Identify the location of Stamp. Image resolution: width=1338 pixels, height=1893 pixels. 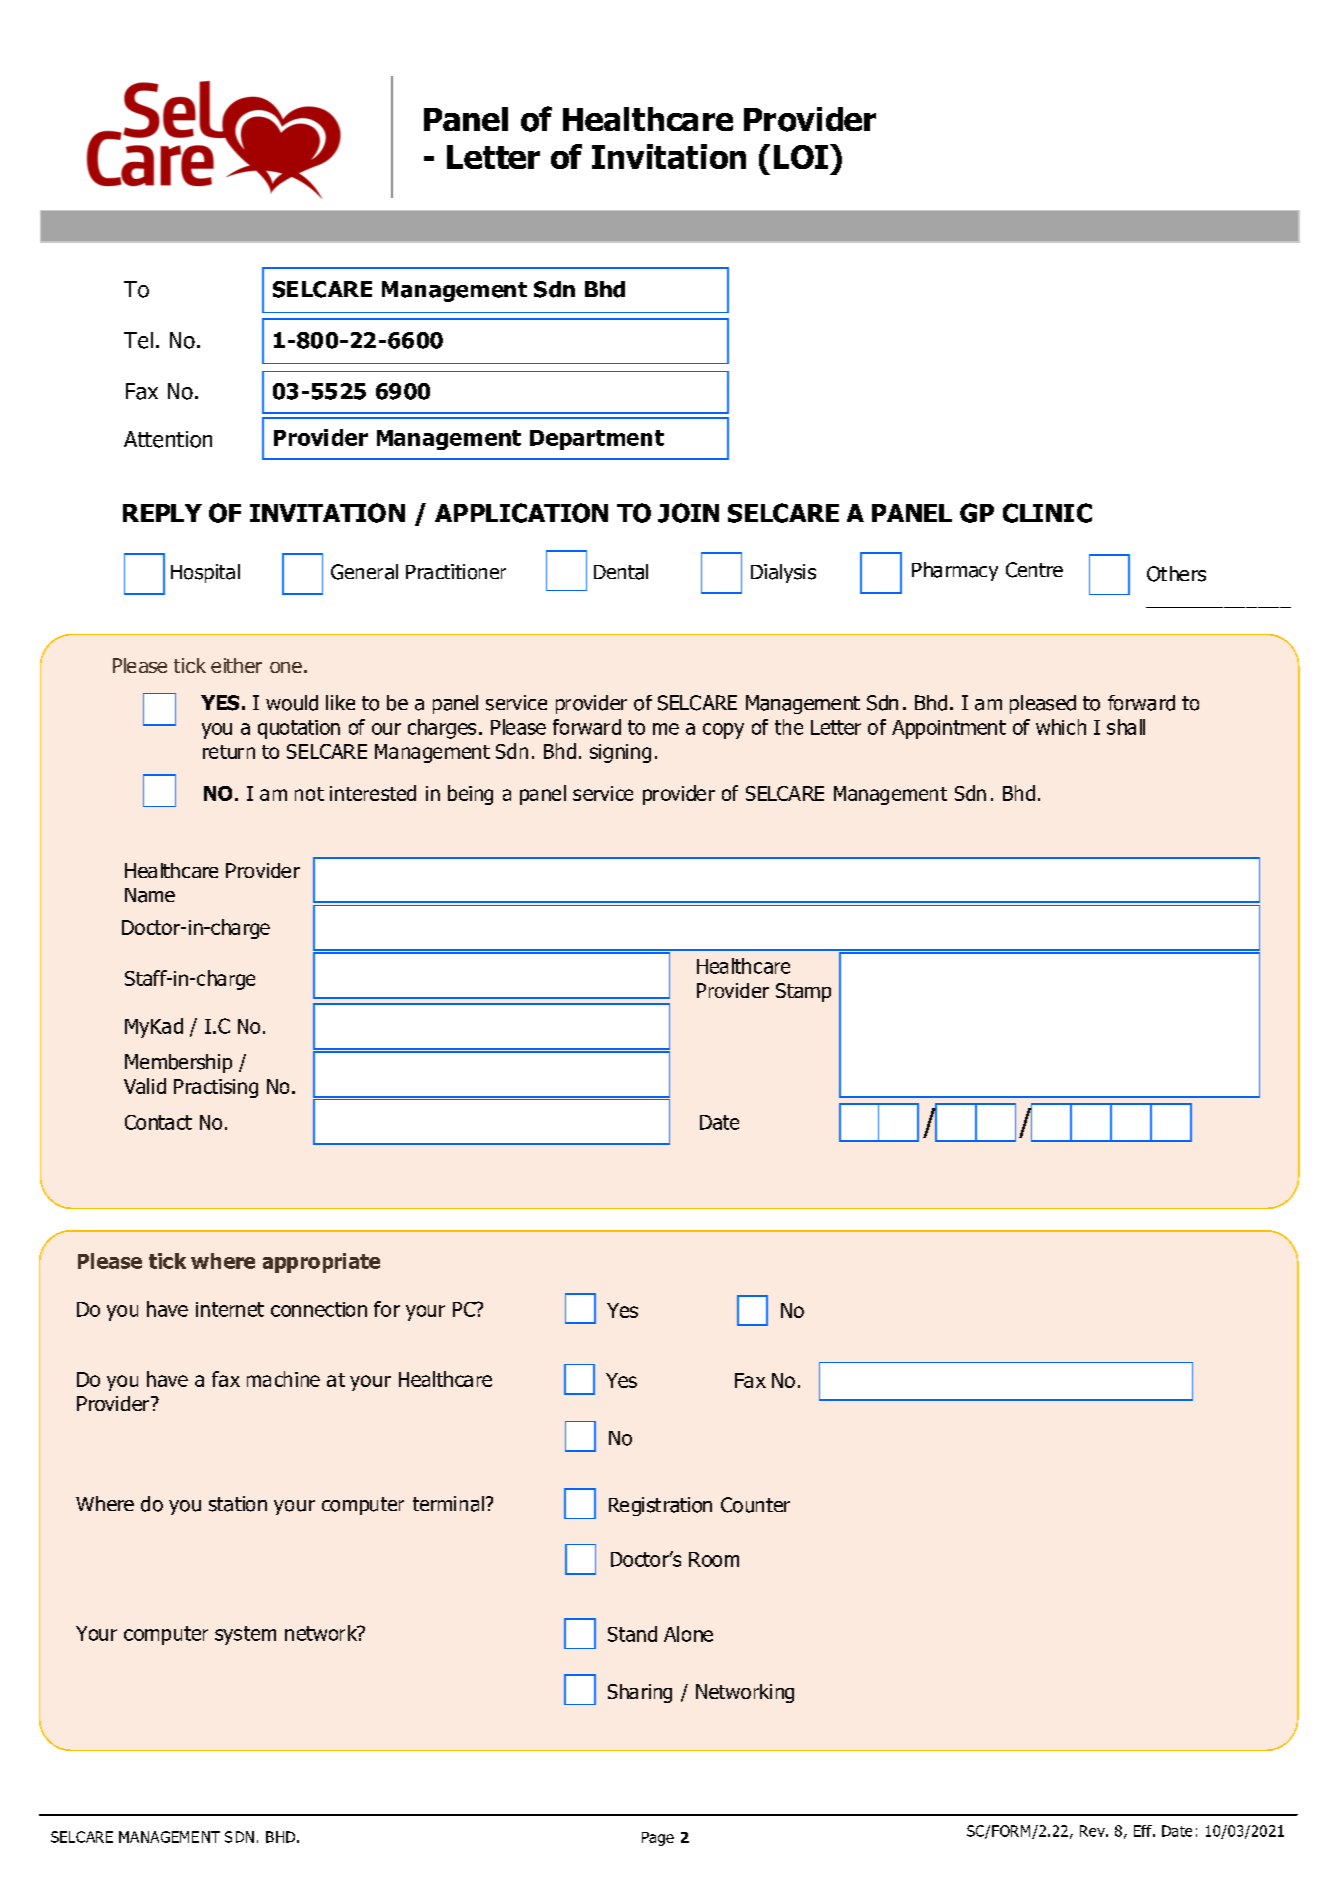
(803, 992).
